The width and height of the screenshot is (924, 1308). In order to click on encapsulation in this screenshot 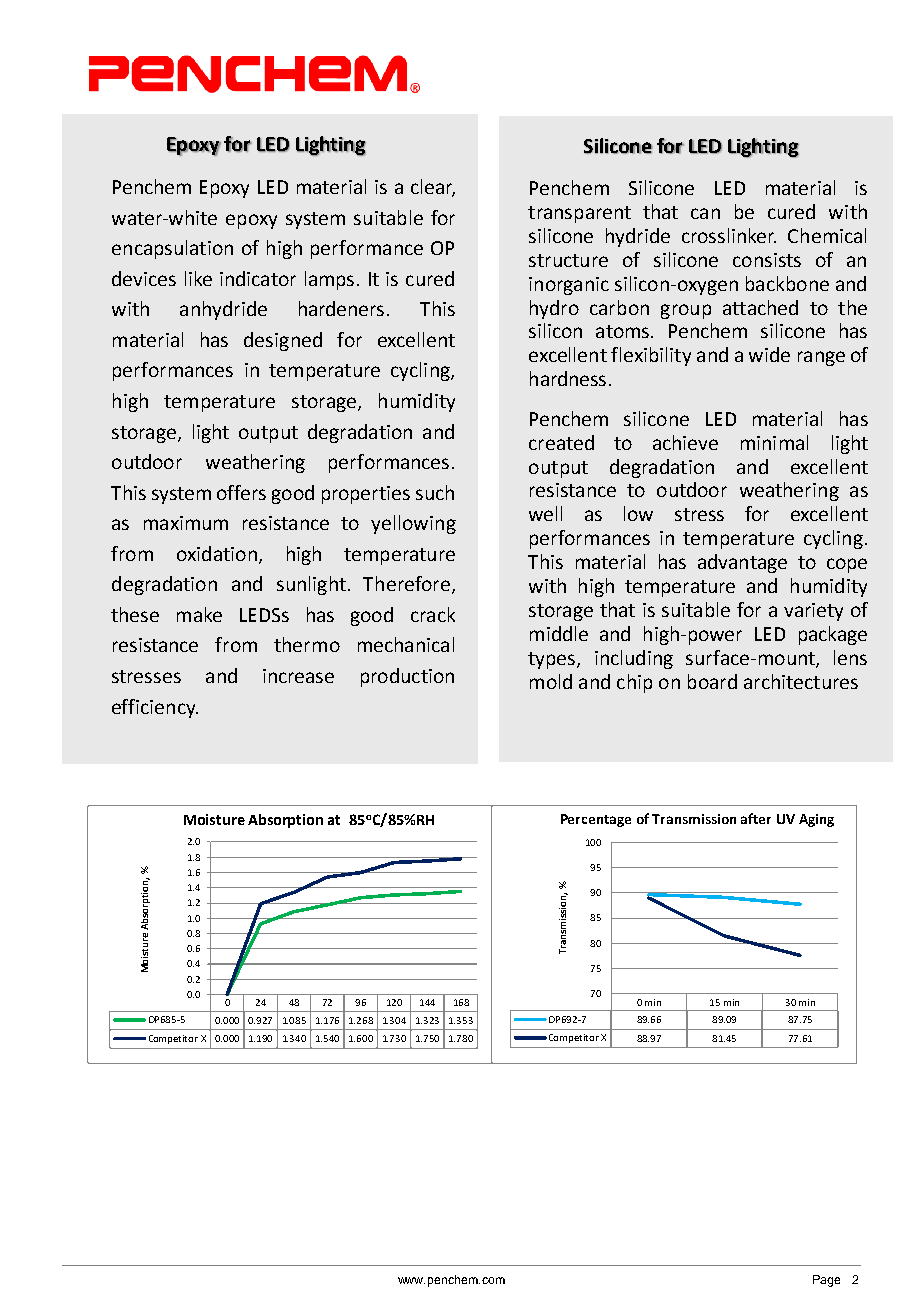, I will do `click(172, 249)`.
